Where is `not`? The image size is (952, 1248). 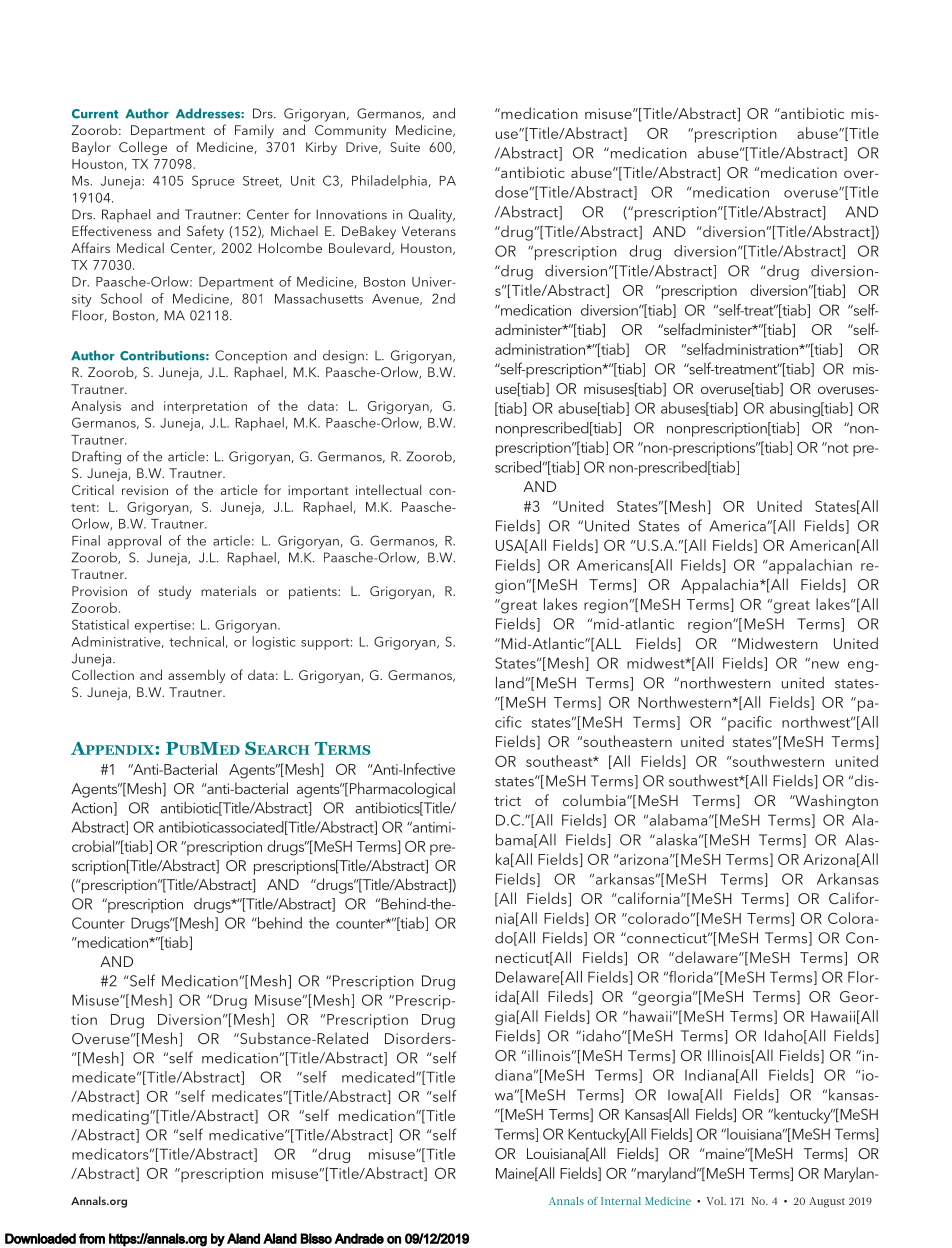 not is located at coordinates (837, 447).
